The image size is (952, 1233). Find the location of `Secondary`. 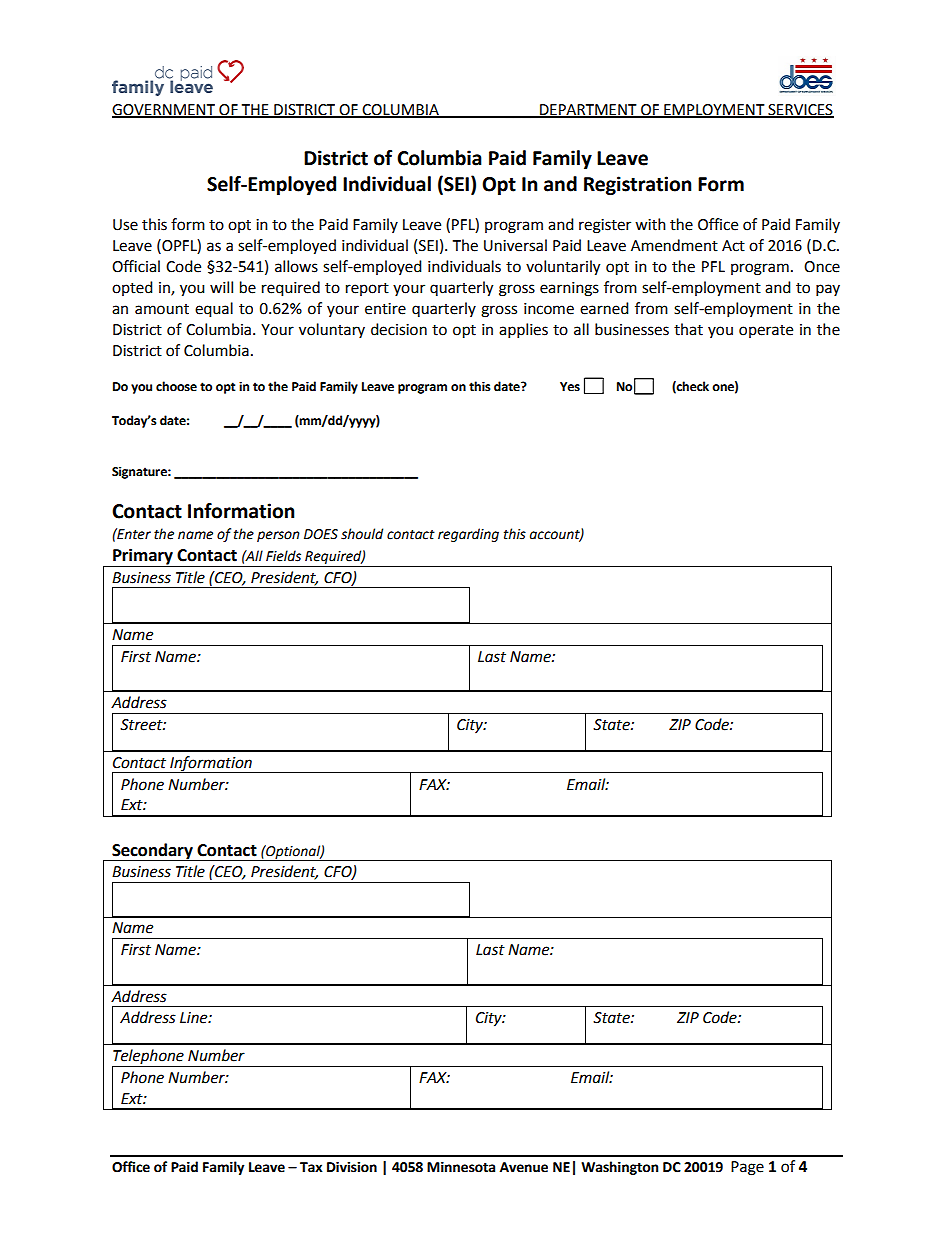

Secondary is located at coordinates (152, 852).
